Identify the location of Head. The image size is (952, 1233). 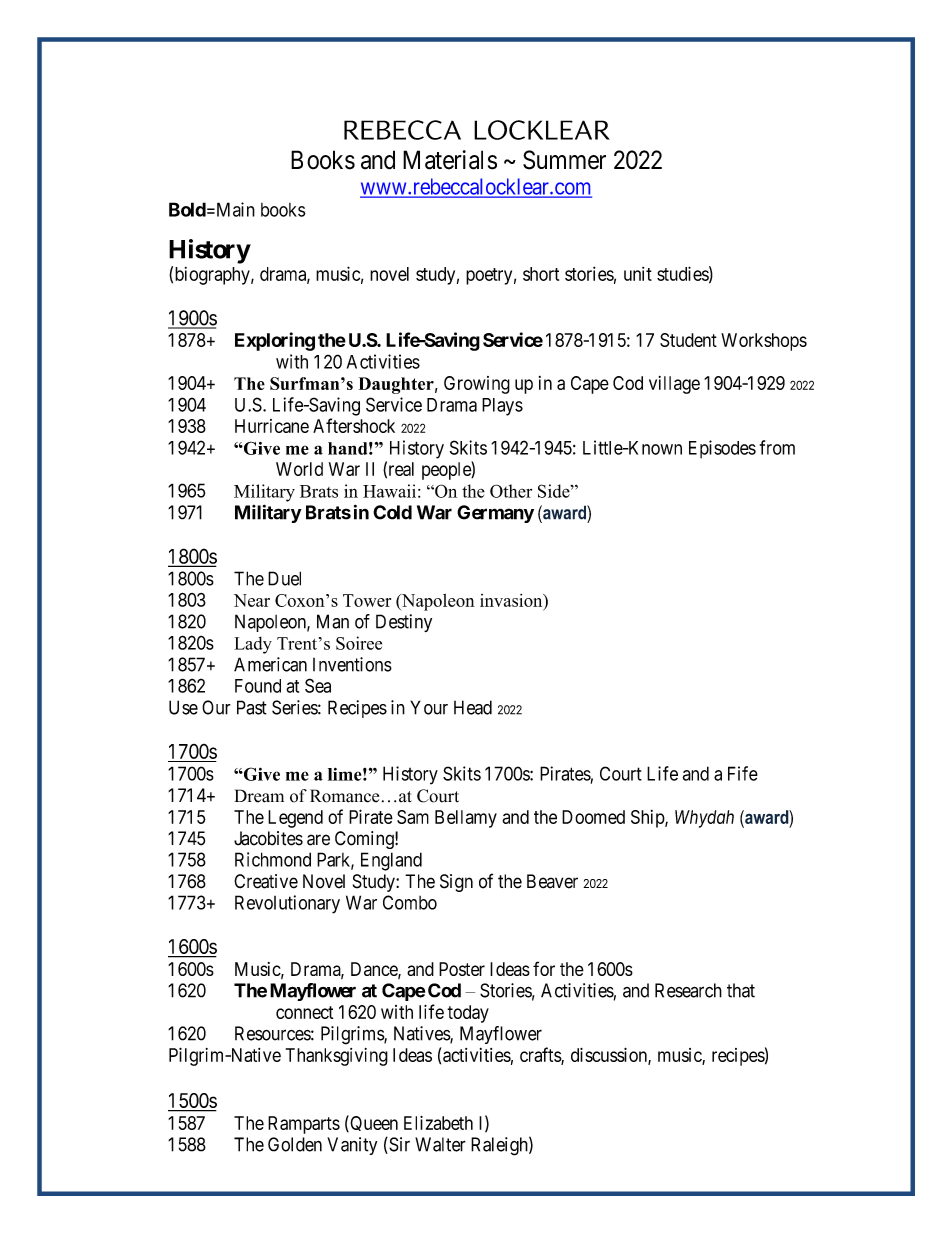
(473, 707).
